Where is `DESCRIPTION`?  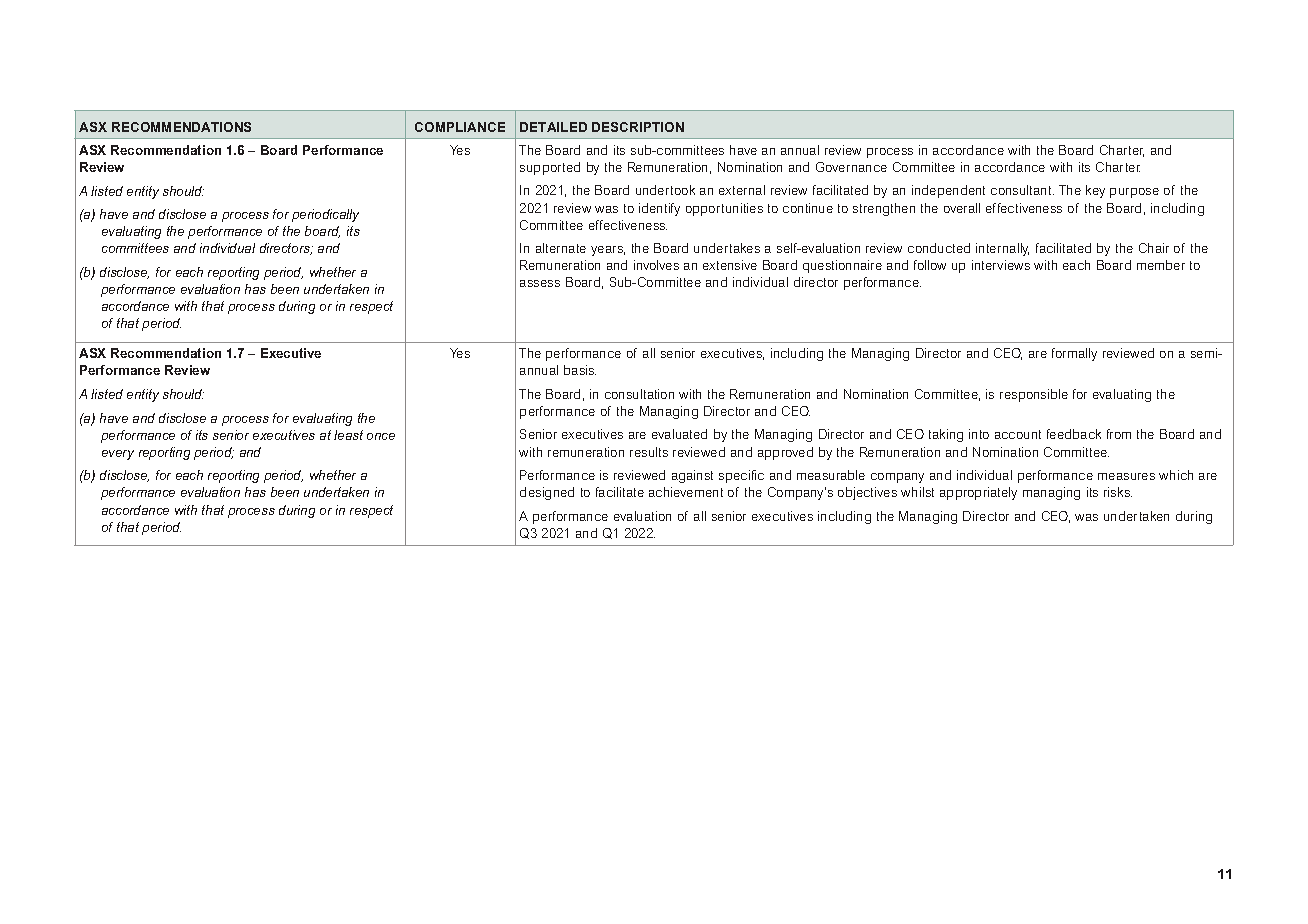
DESCRIPTION is located at coordinates (638, 127).
